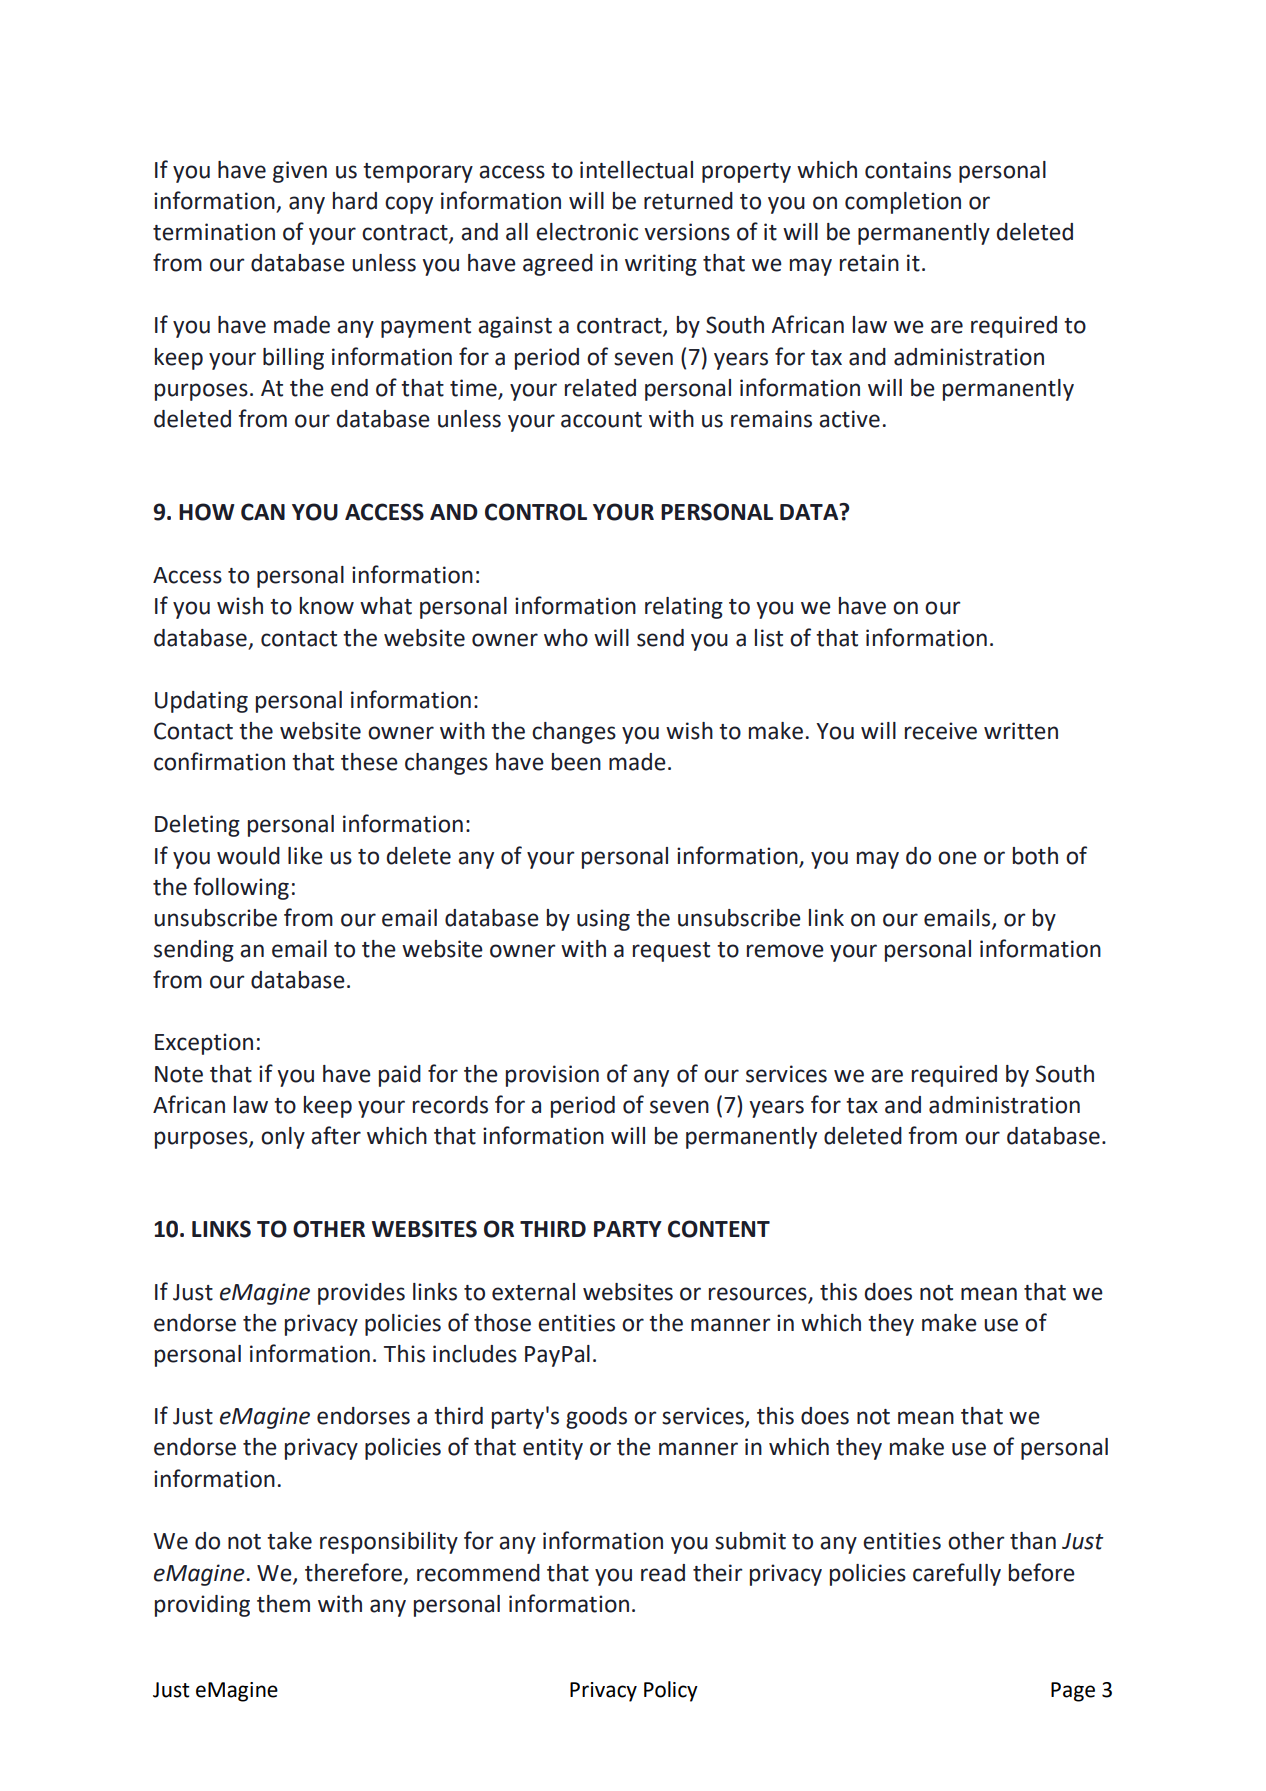 Image resolution: width=1266 pixels, height=1791 pixels. I want to click on following, so click(241, 888).
